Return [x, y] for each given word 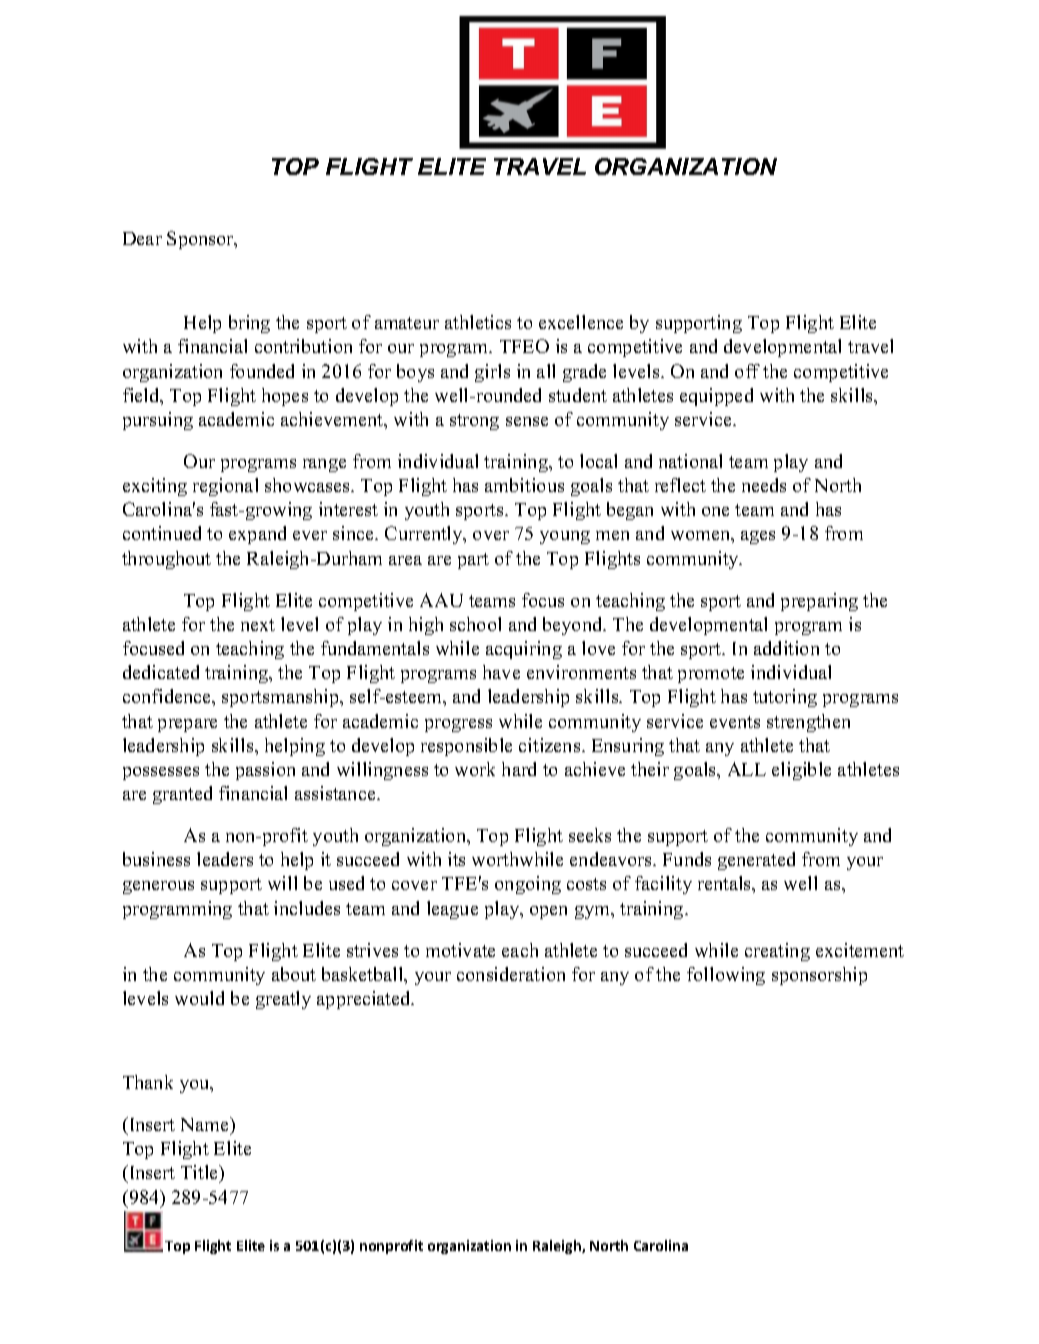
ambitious [524, 485]
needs [764, 485]
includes [307, 908]
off [747, 371]
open [548, 912]
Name [206, 1124]
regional [225, 487]
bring [249, 324]
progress [458, 725]
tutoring [785, 698]
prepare [187, 725]
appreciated [365, 1000]
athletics [478, 322]
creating [777, 952]
